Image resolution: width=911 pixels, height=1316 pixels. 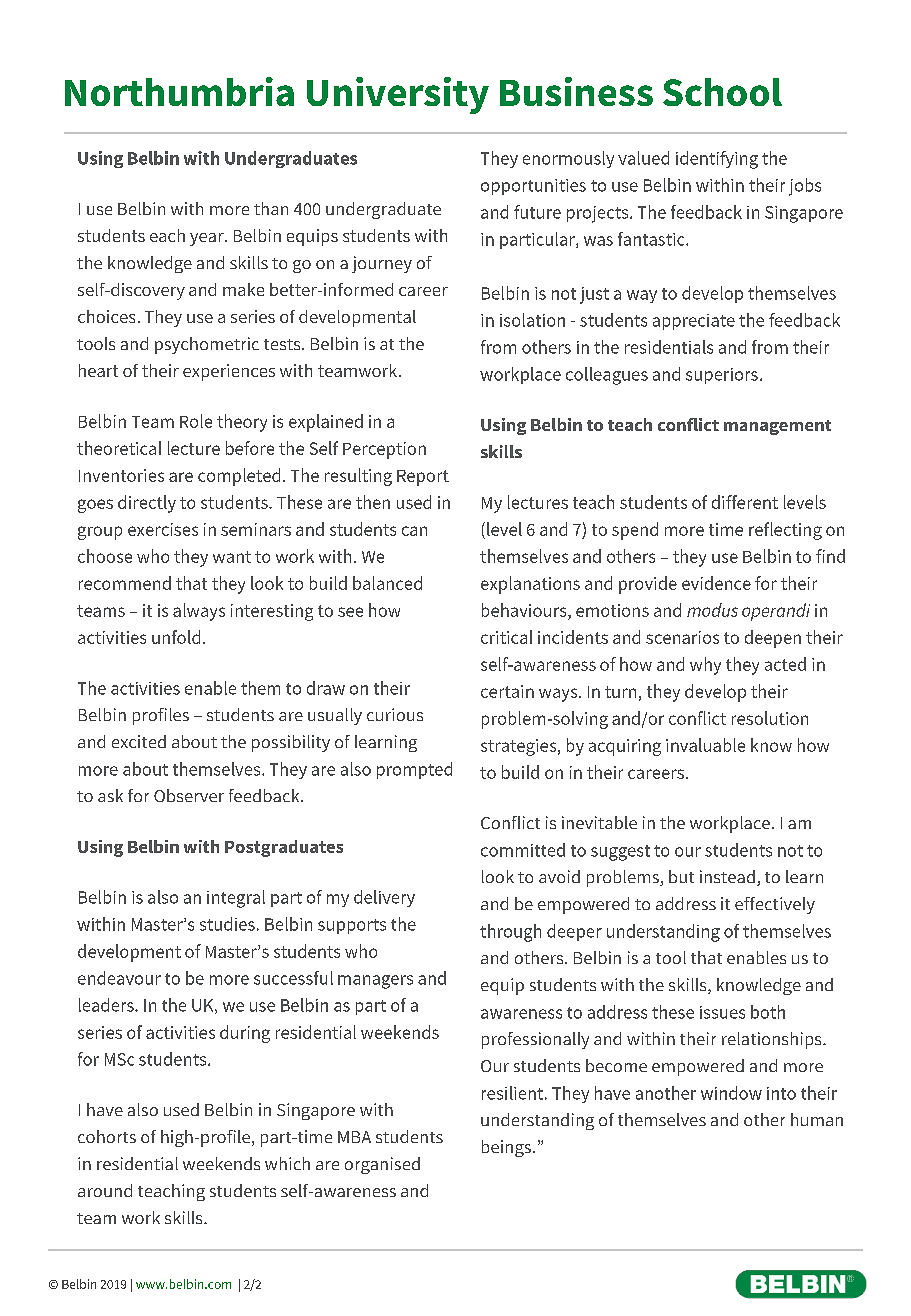 I want to click on instead, so click(x=727, y=876).
